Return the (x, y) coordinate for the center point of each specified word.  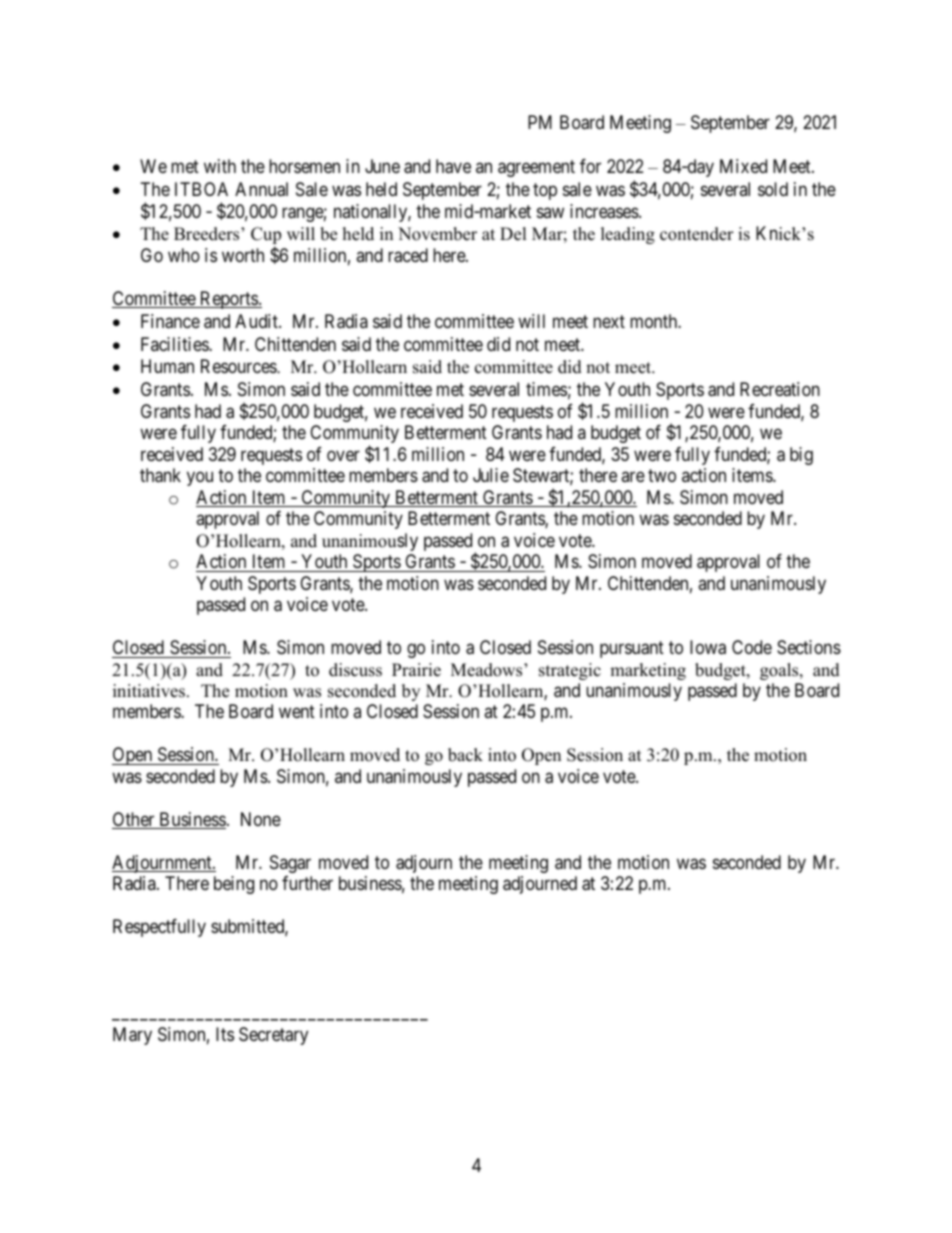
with (220, 166)
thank (160, 475)
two (662, 475)
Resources (239, 366)
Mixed (743, 166)
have (453, 166)
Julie (491, 475)
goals (780, 671)
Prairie (416, 670)
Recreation (780, 389)
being (234, 885)
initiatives (150, 691)
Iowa (708, 647)
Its (225, 1034)
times (546, 389)
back (465, 755)
